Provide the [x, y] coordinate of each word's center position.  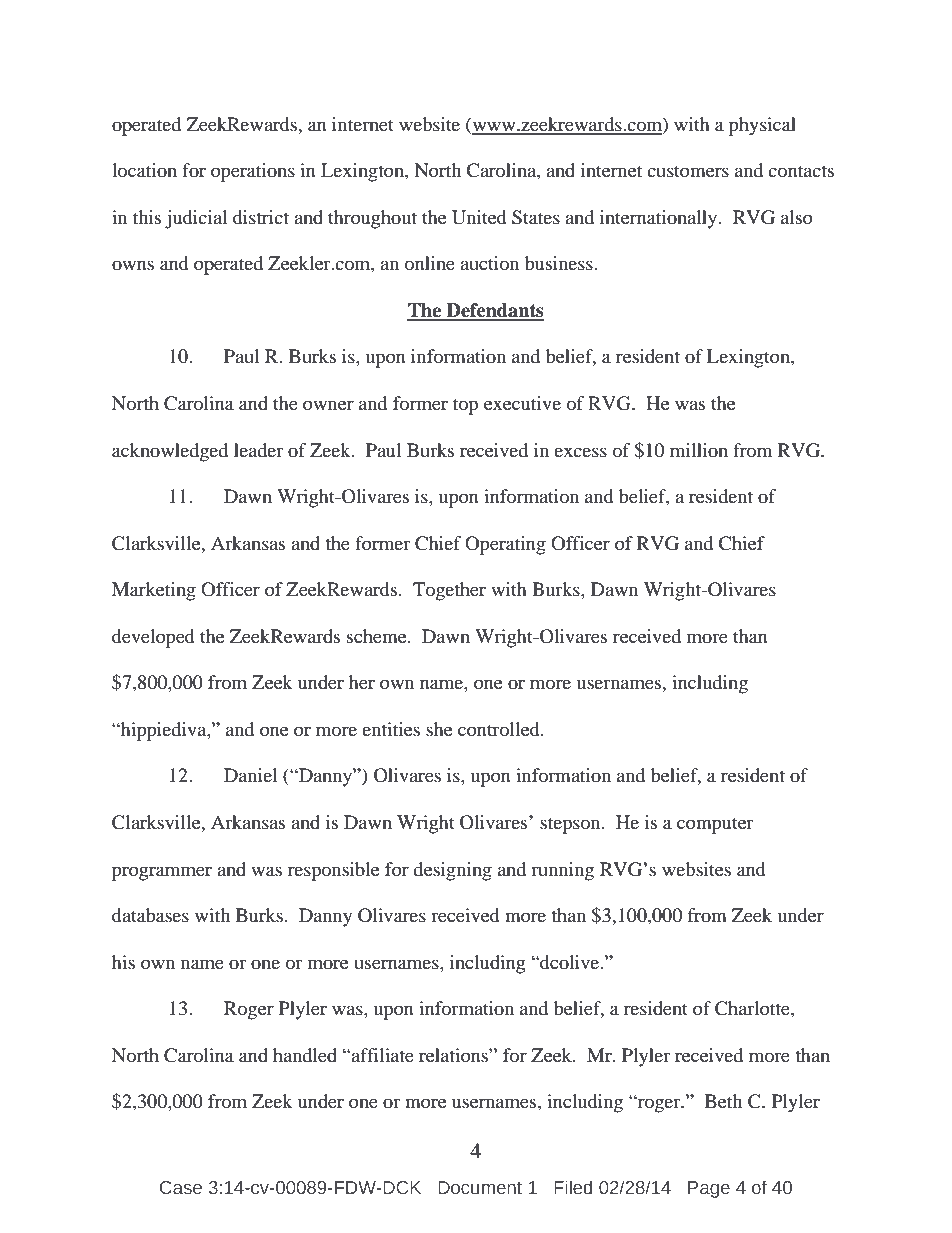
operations [253, 172]
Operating [505, 545]
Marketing [154, 591]
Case [181, 1188]
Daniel [250, 775]
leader [258, 450]
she [439, 729]
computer [715, 826]
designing [452, 871]
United [479, 217]
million [699, 450]
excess [580, 452]
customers [688, 171]
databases [150, 915]
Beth [723, 1101]
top [465, 406]
